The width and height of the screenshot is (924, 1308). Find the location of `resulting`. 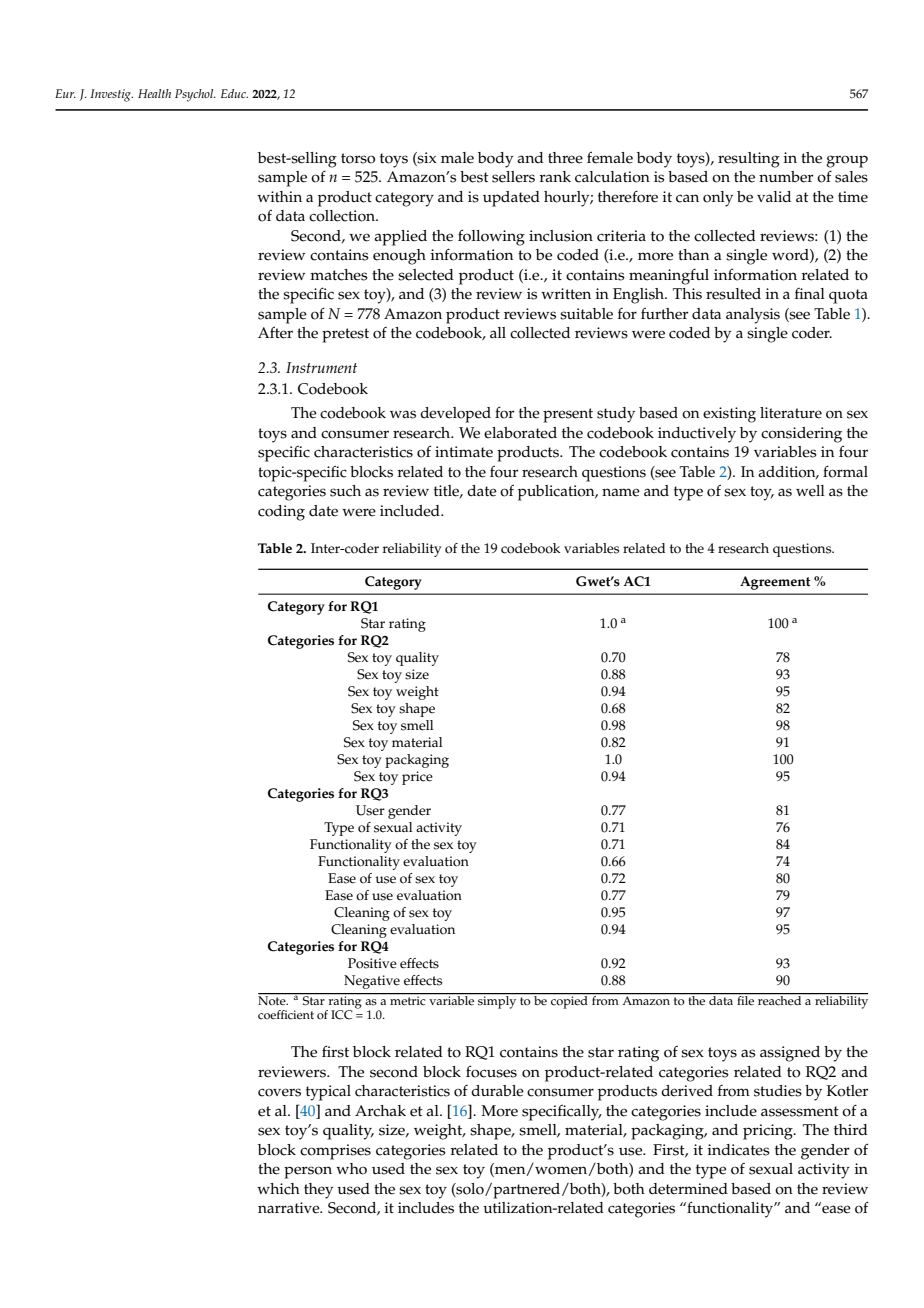

resulting is located at coordinates (749, 160).
